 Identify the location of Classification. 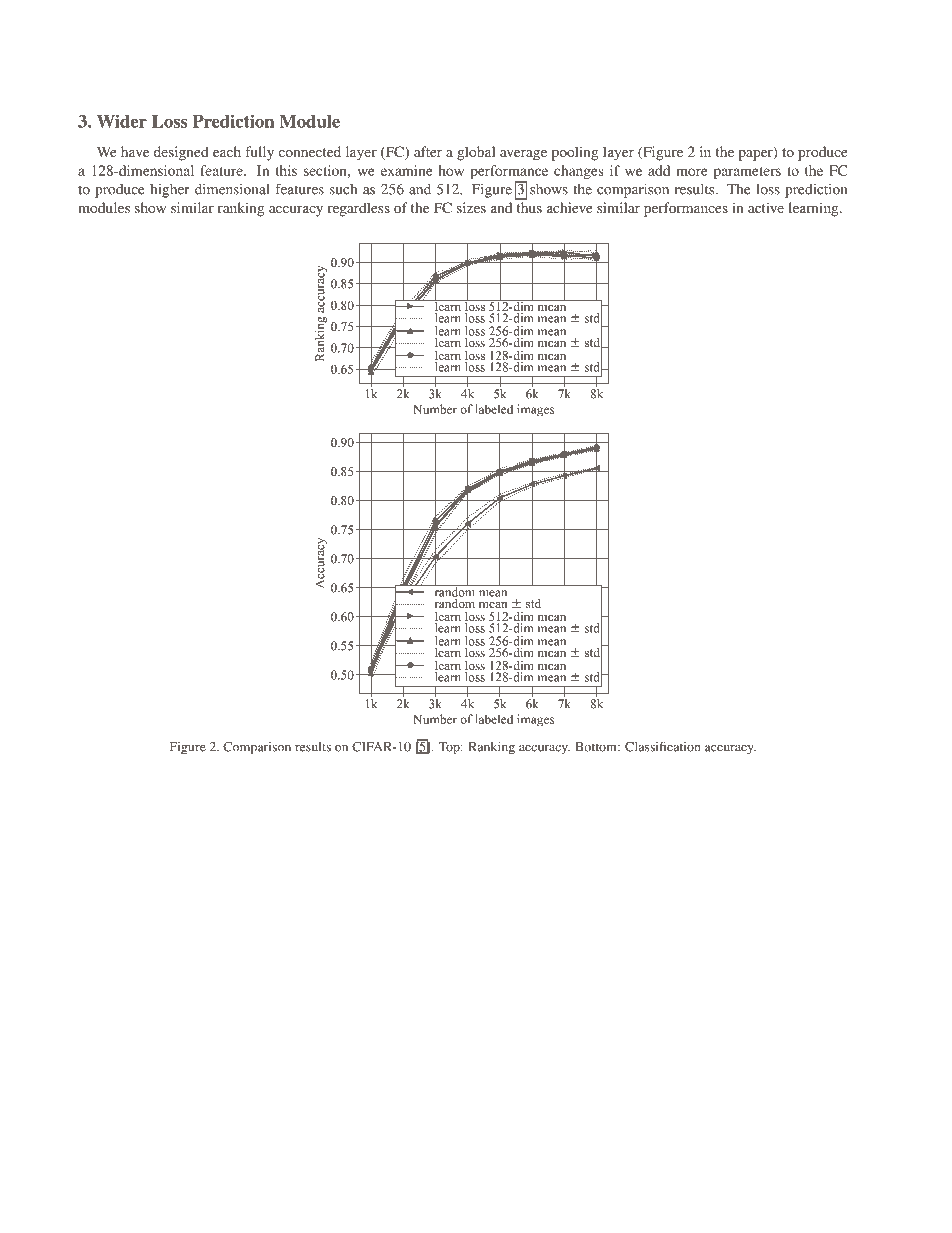
(662, 746).
